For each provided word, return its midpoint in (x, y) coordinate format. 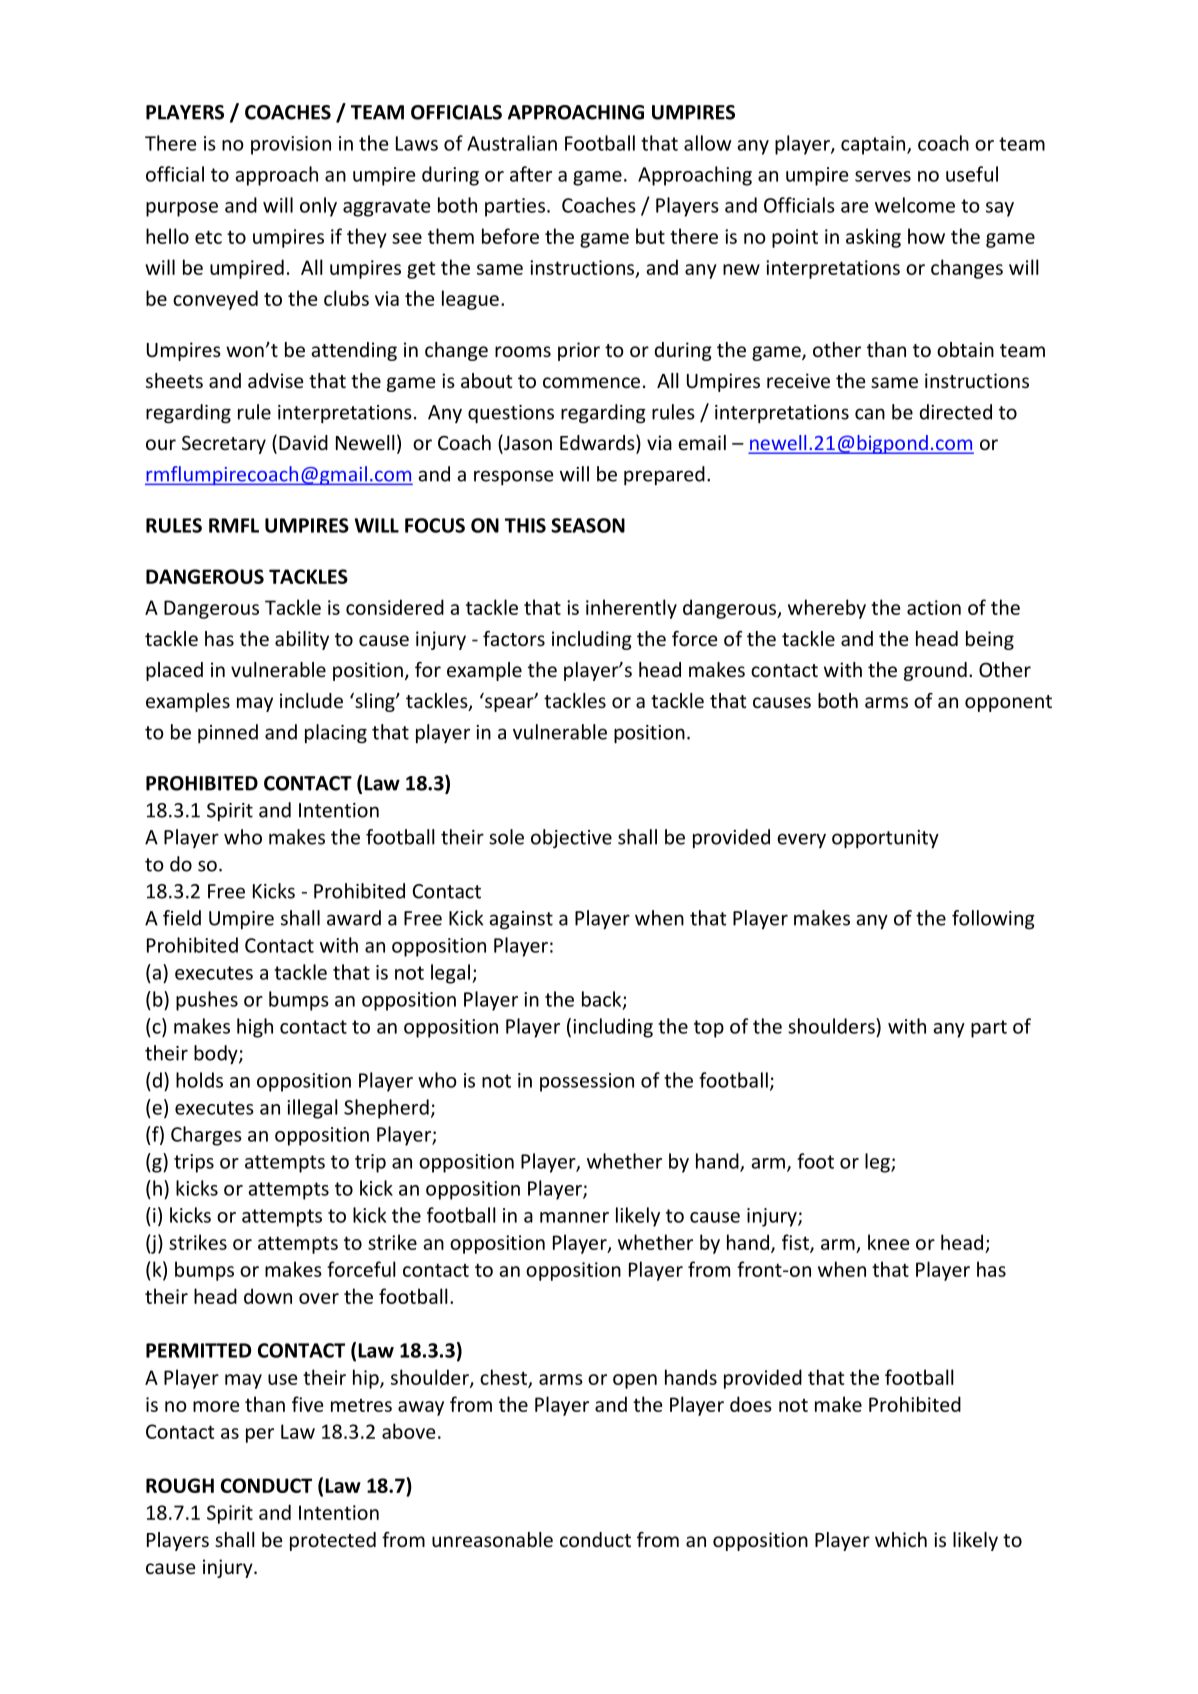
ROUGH (180, 1485)
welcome (915, 205)
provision (291, 145)
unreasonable (492, 1539)
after (531, 174)
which (901, 1539)
